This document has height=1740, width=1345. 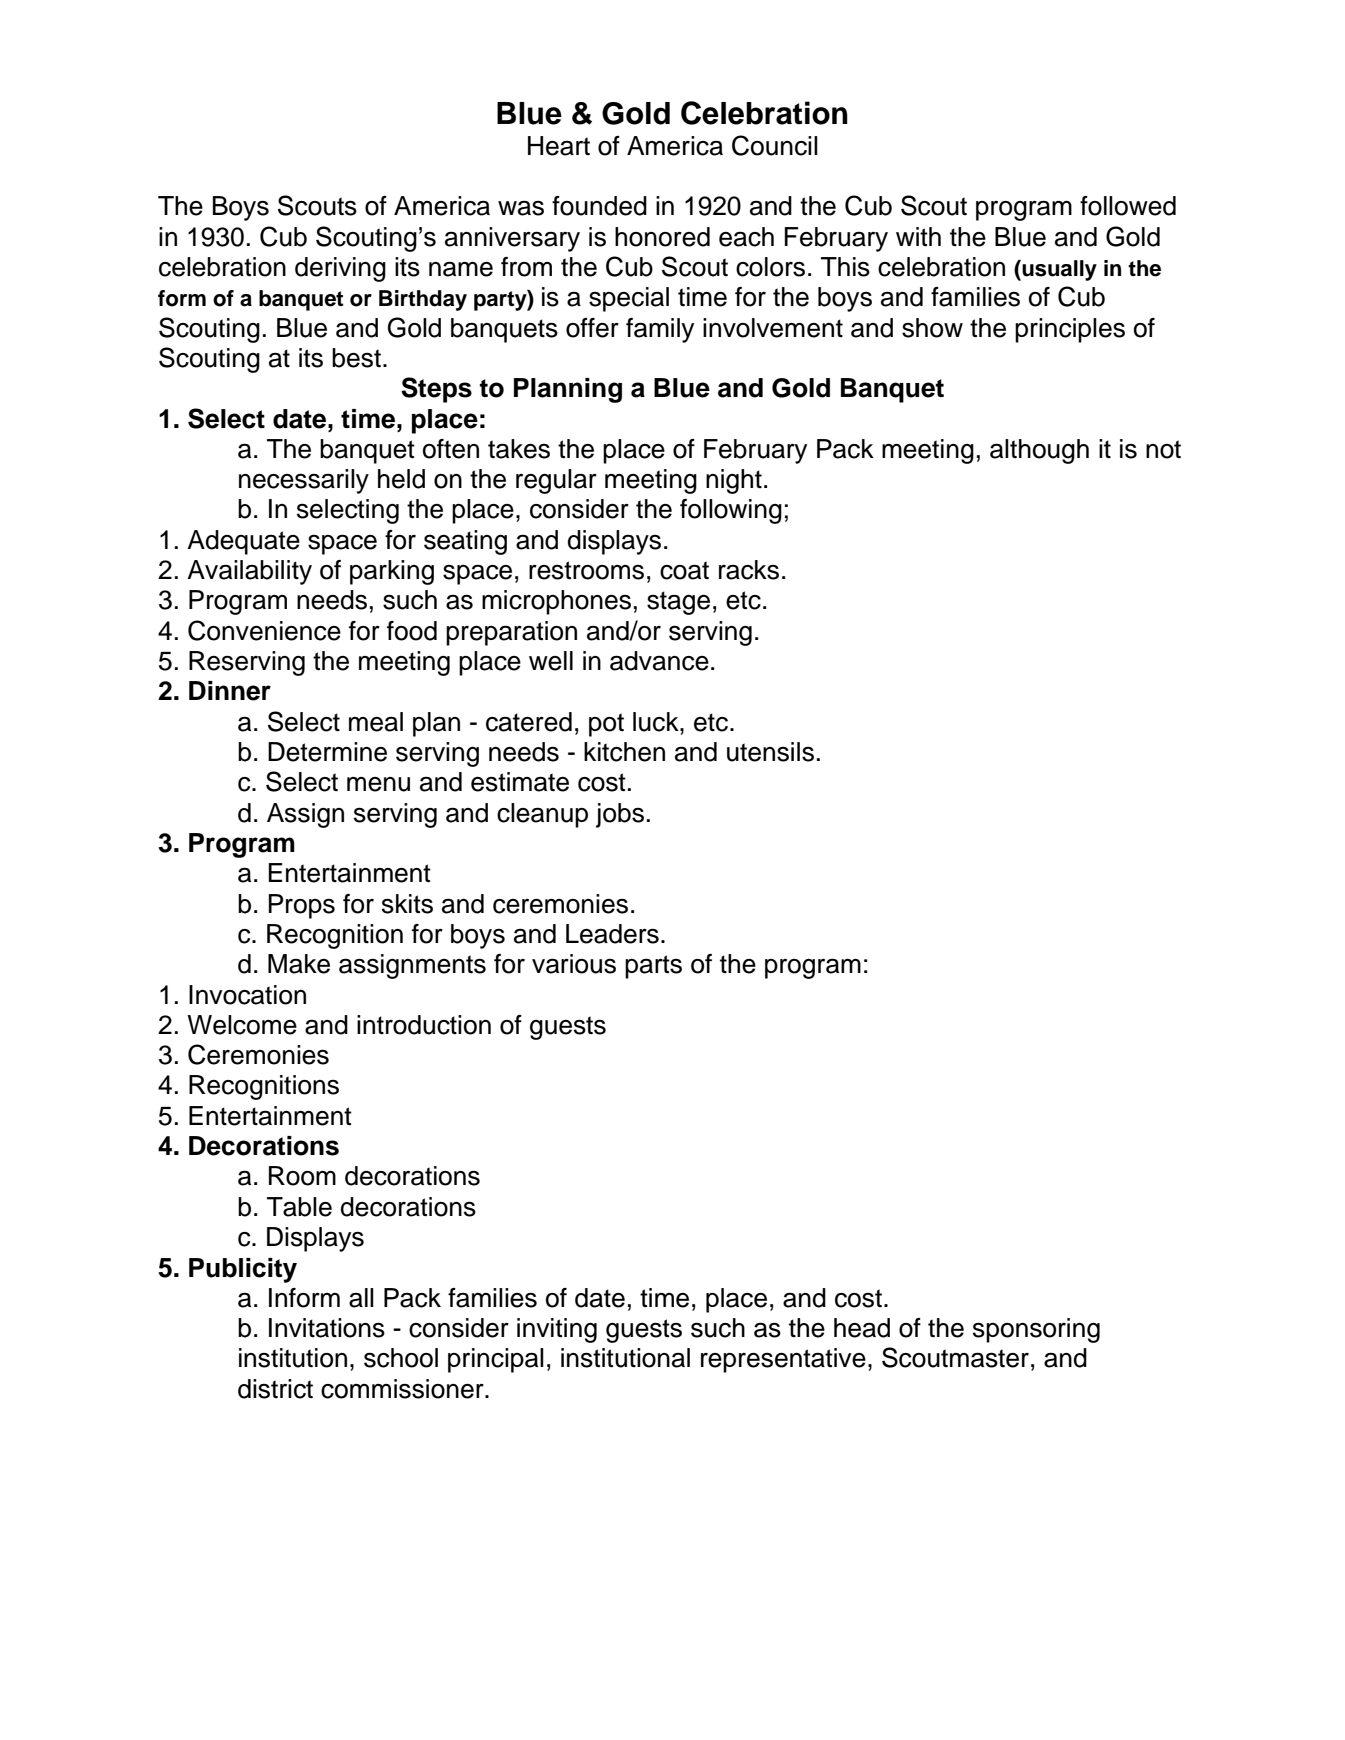 I want to click on honored, so click(x=662, y=237).
